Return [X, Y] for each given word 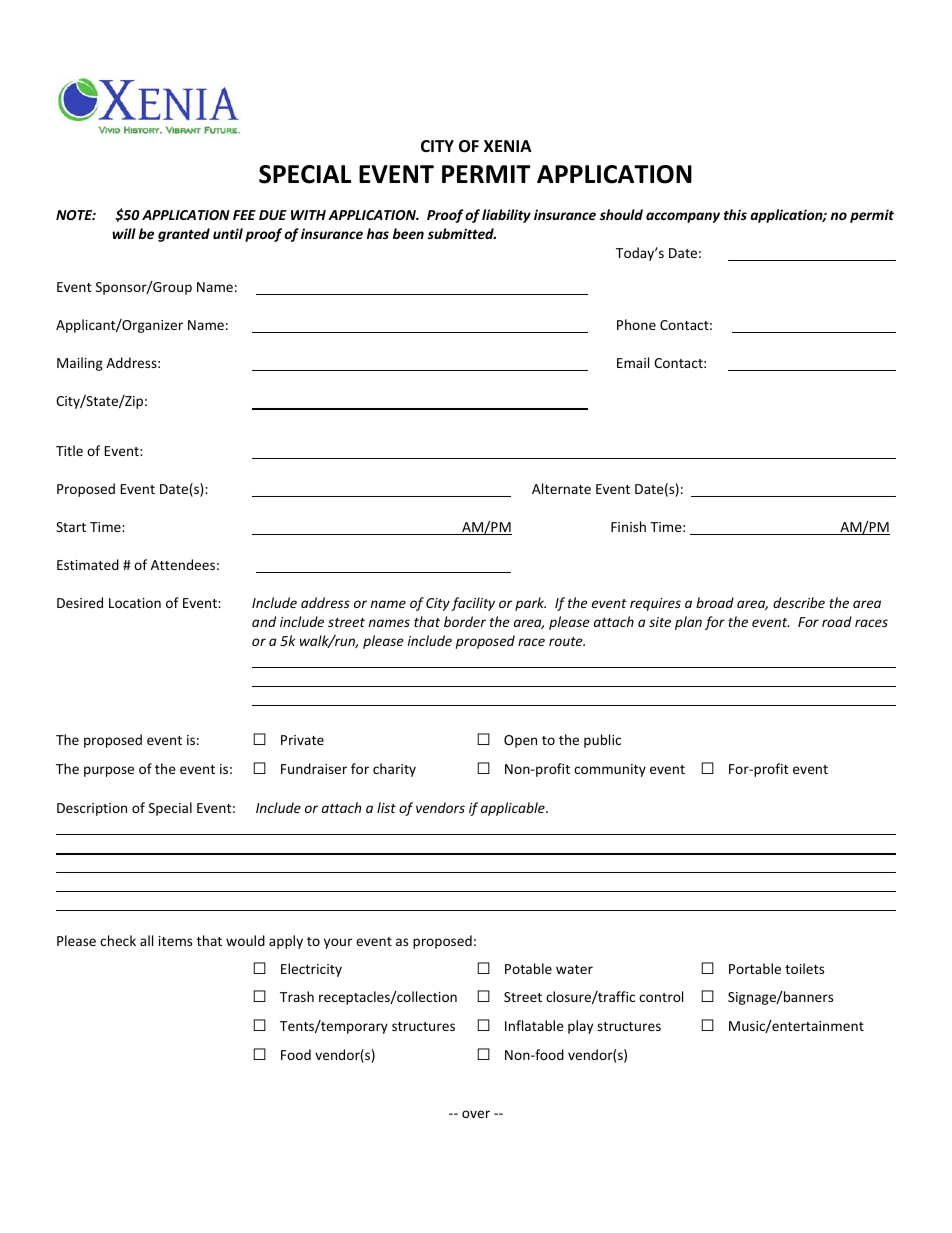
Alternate [561, 488]
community [610, 770]
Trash [297, 996]
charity [394, 770]
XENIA [508, 146]
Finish [628, 526]
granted [184, 235]
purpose [109, 771]
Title [69, 450]
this [735, 214]
